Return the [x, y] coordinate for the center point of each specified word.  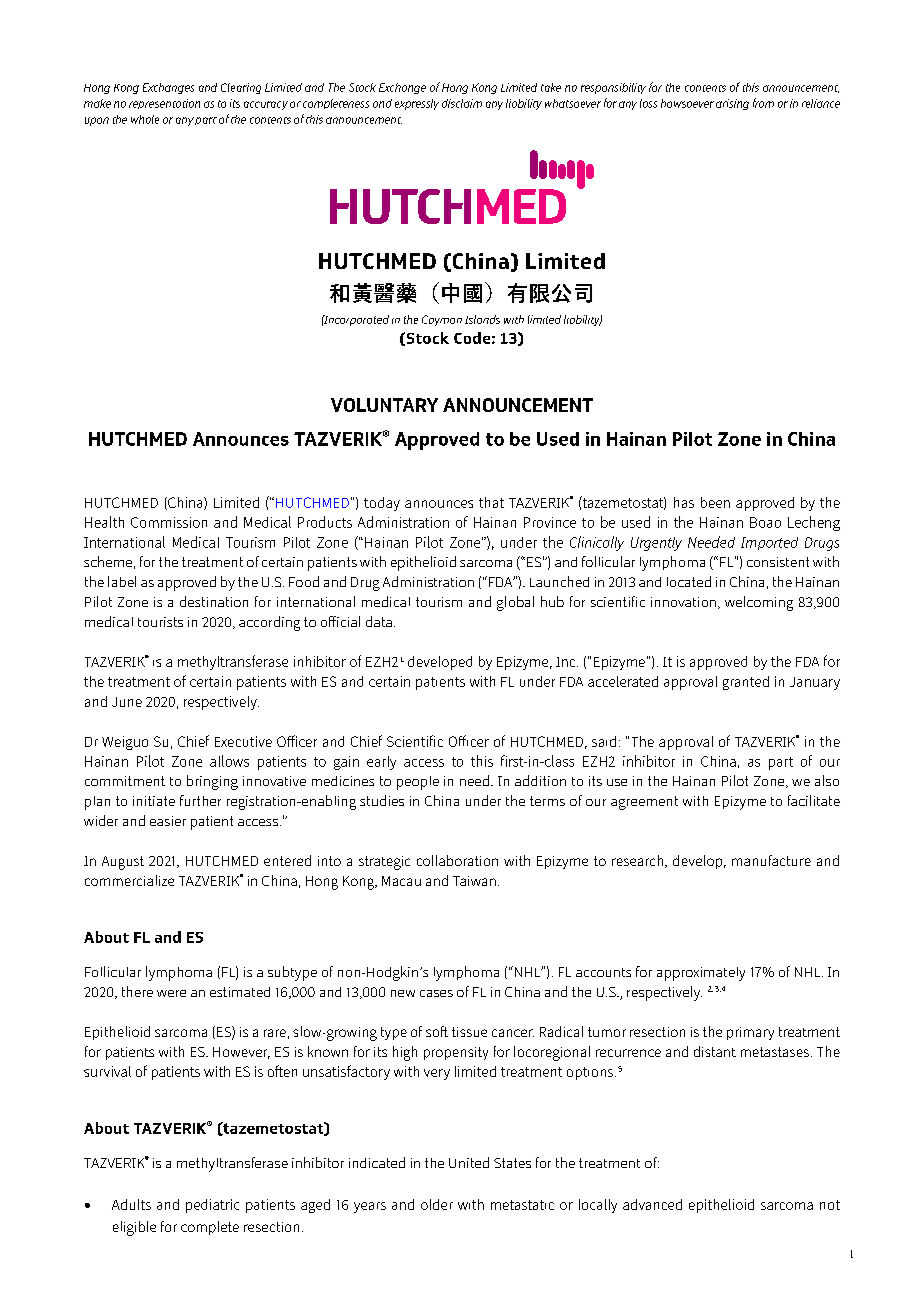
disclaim [462, 103]
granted [746, 683]
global [515, 603]
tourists [160, 622]
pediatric [212, 1206]
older [437, 1204]
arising [732, 104]
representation [164, 104]
